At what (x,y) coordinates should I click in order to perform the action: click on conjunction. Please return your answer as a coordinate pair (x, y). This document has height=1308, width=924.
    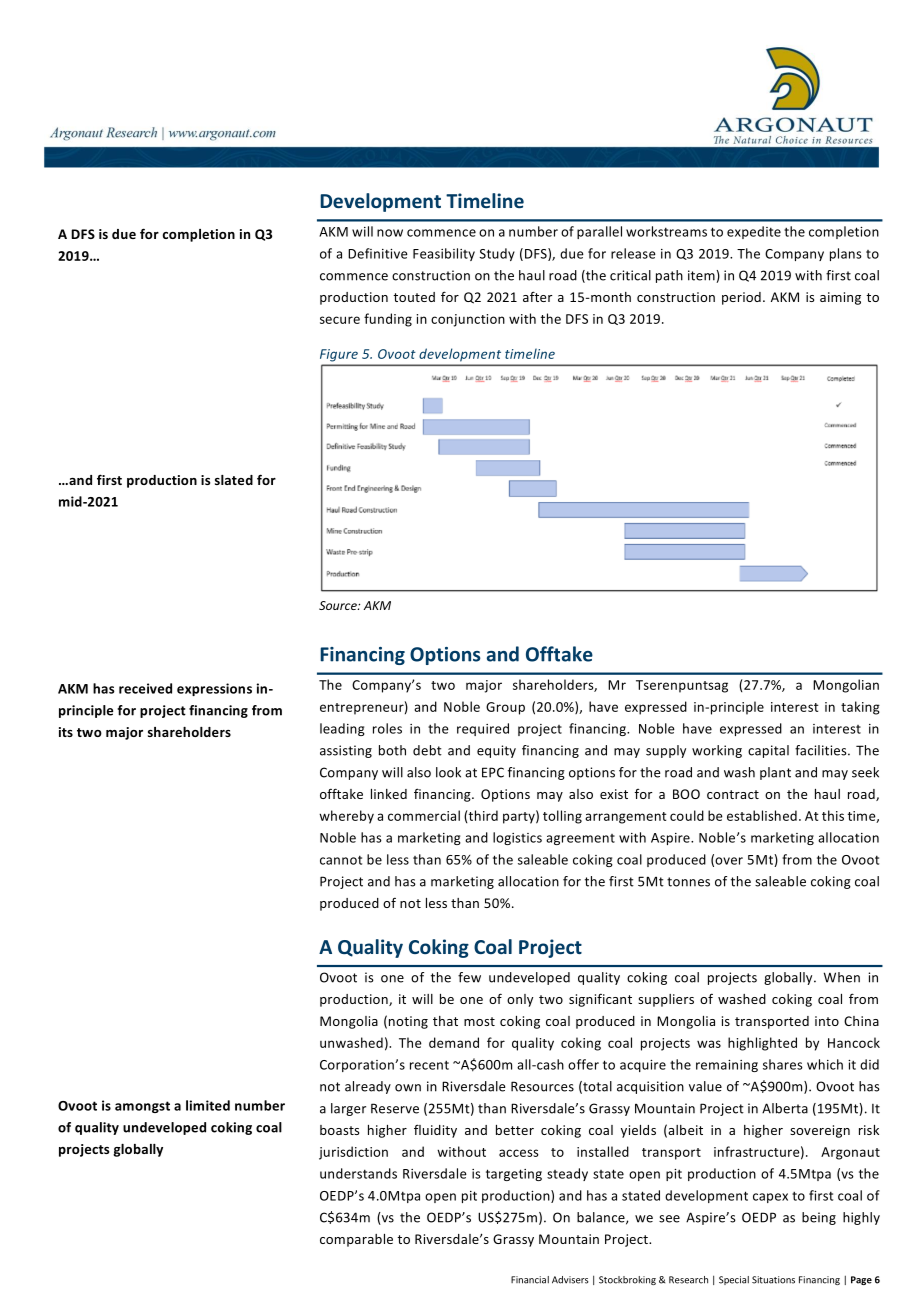
    Looking at the image, I should click on (468, 320).
